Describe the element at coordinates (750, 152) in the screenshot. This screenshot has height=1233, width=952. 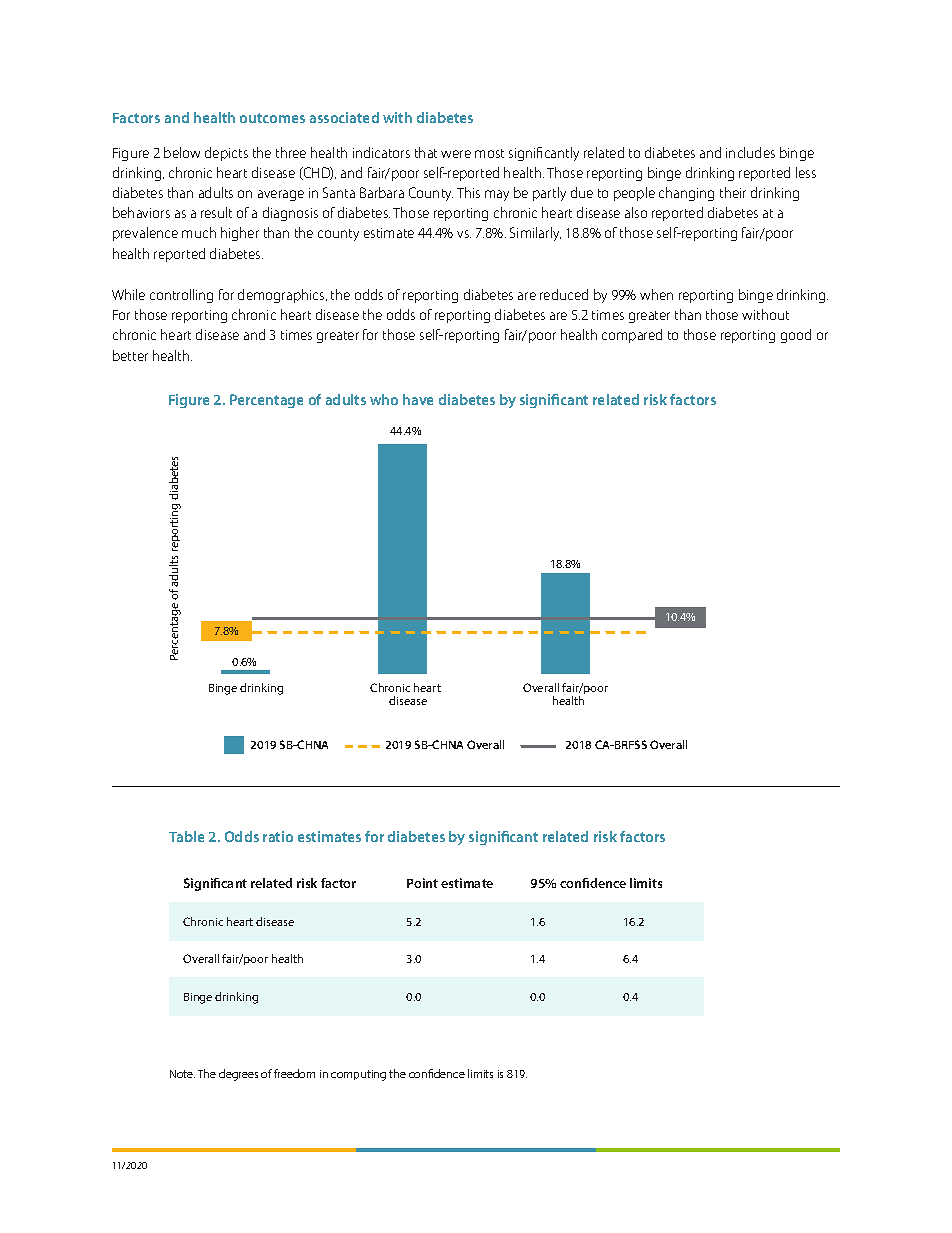
I see `includes` at that location.
